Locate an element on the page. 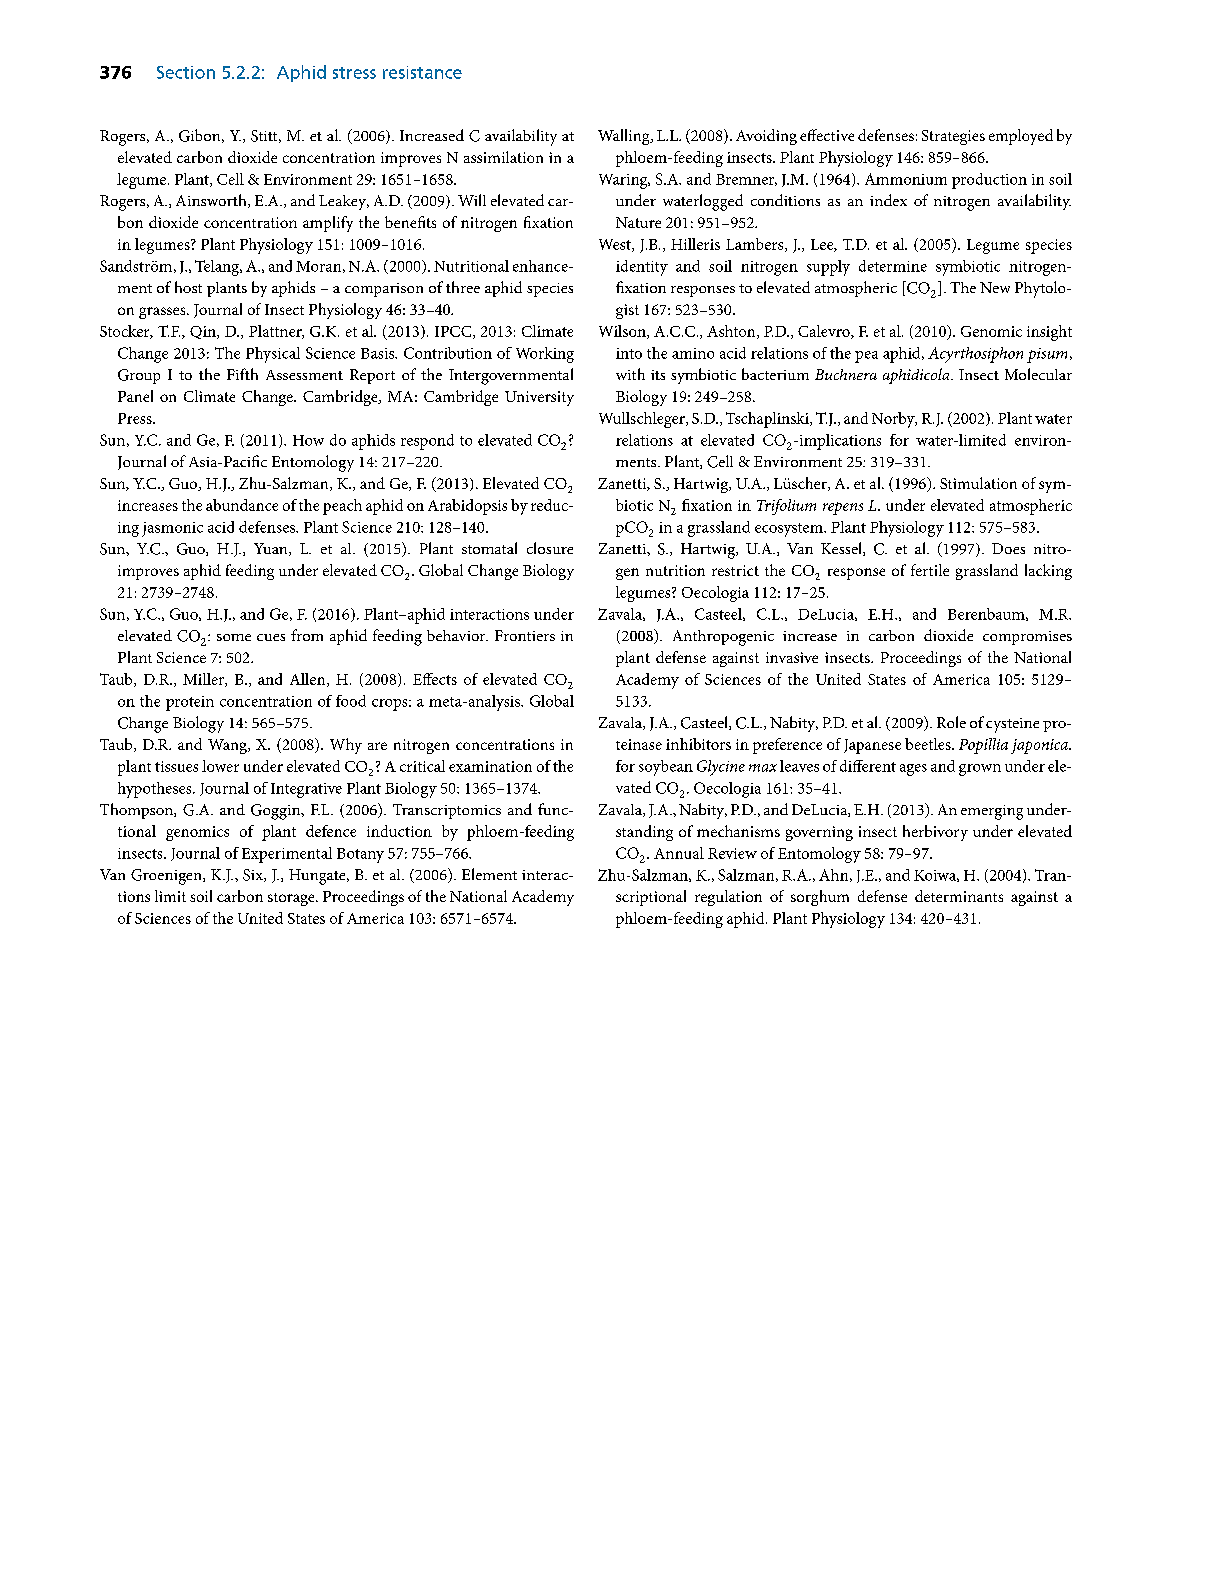 This image has height=1569, width=1215. host is located at coordinates (188, 287).
